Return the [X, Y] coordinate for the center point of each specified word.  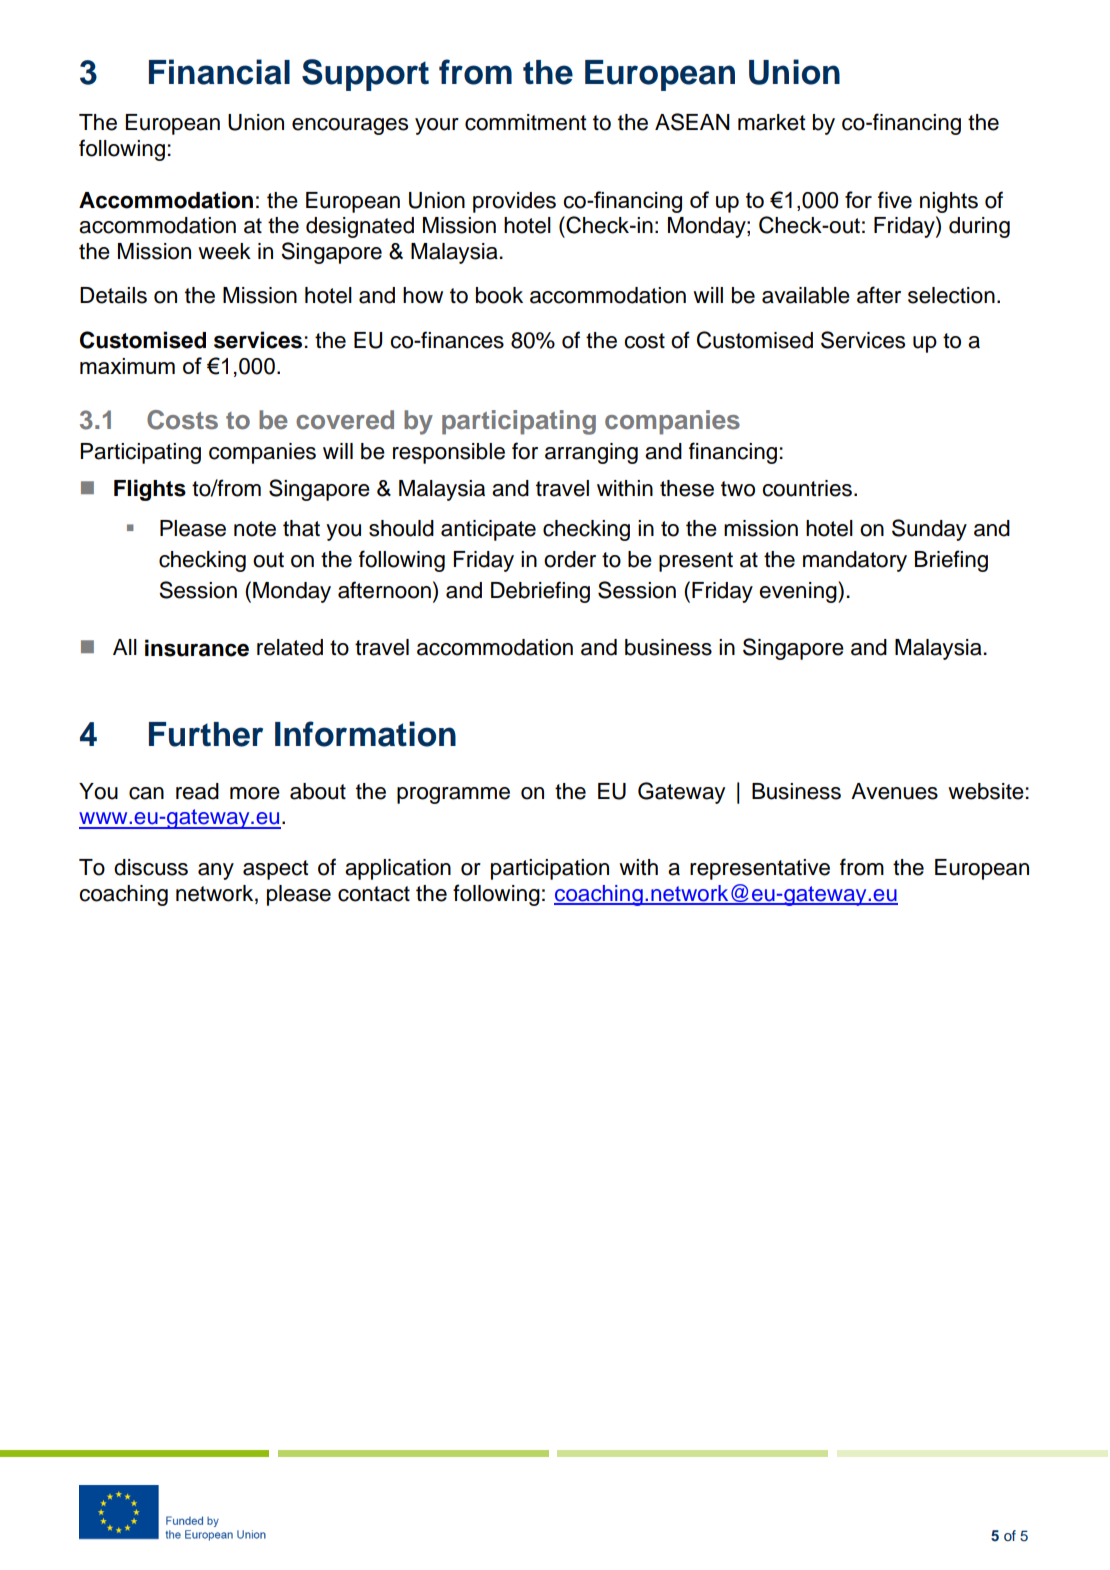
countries [807, 488]
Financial [219, 72]
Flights [150, 490]
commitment [526, 122]
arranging [591, 453]
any [216, 871]
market [772, 122]
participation [550, 869]
